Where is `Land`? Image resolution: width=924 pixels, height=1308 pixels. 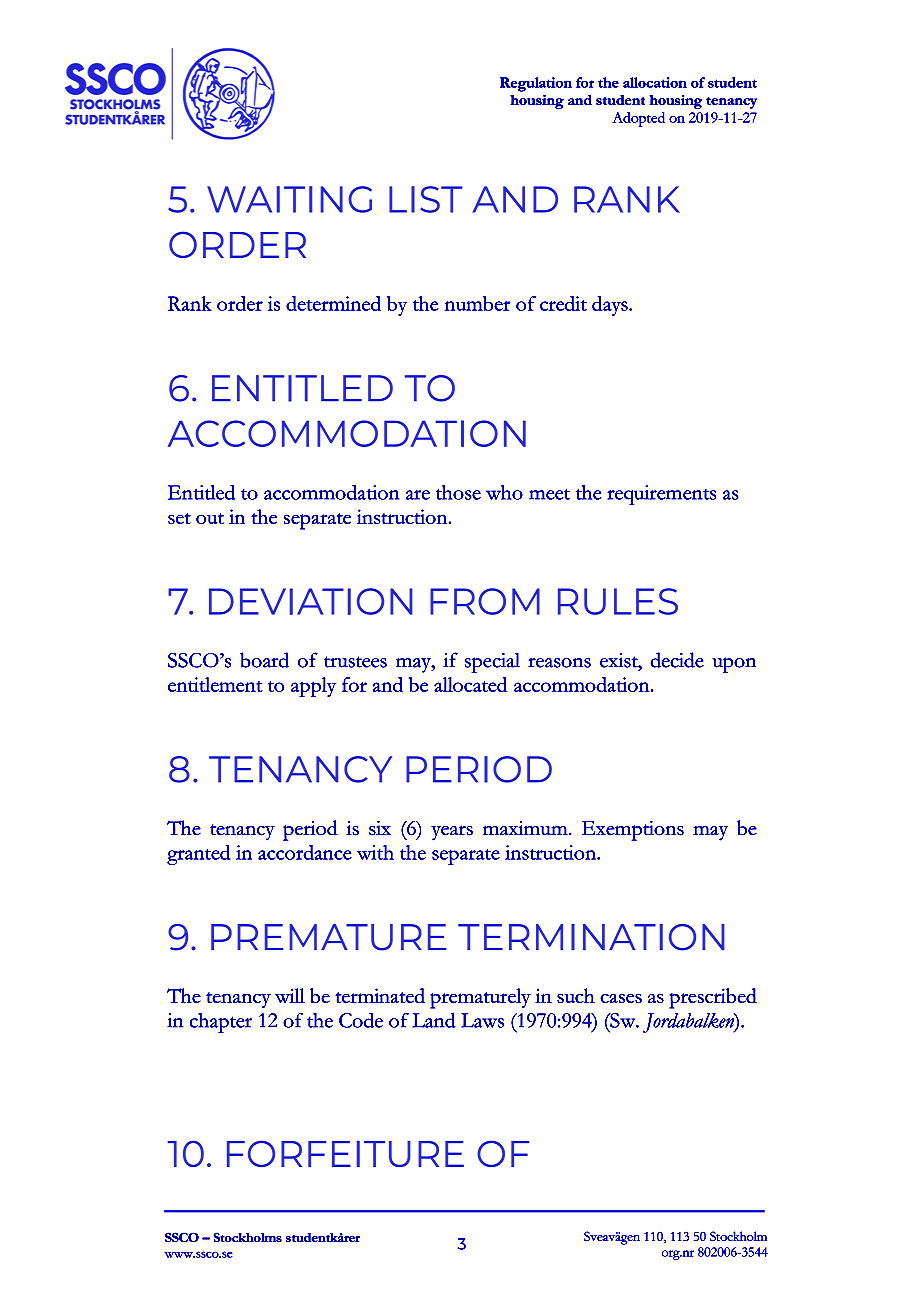
Land is located at coordinates (434, 1020).
